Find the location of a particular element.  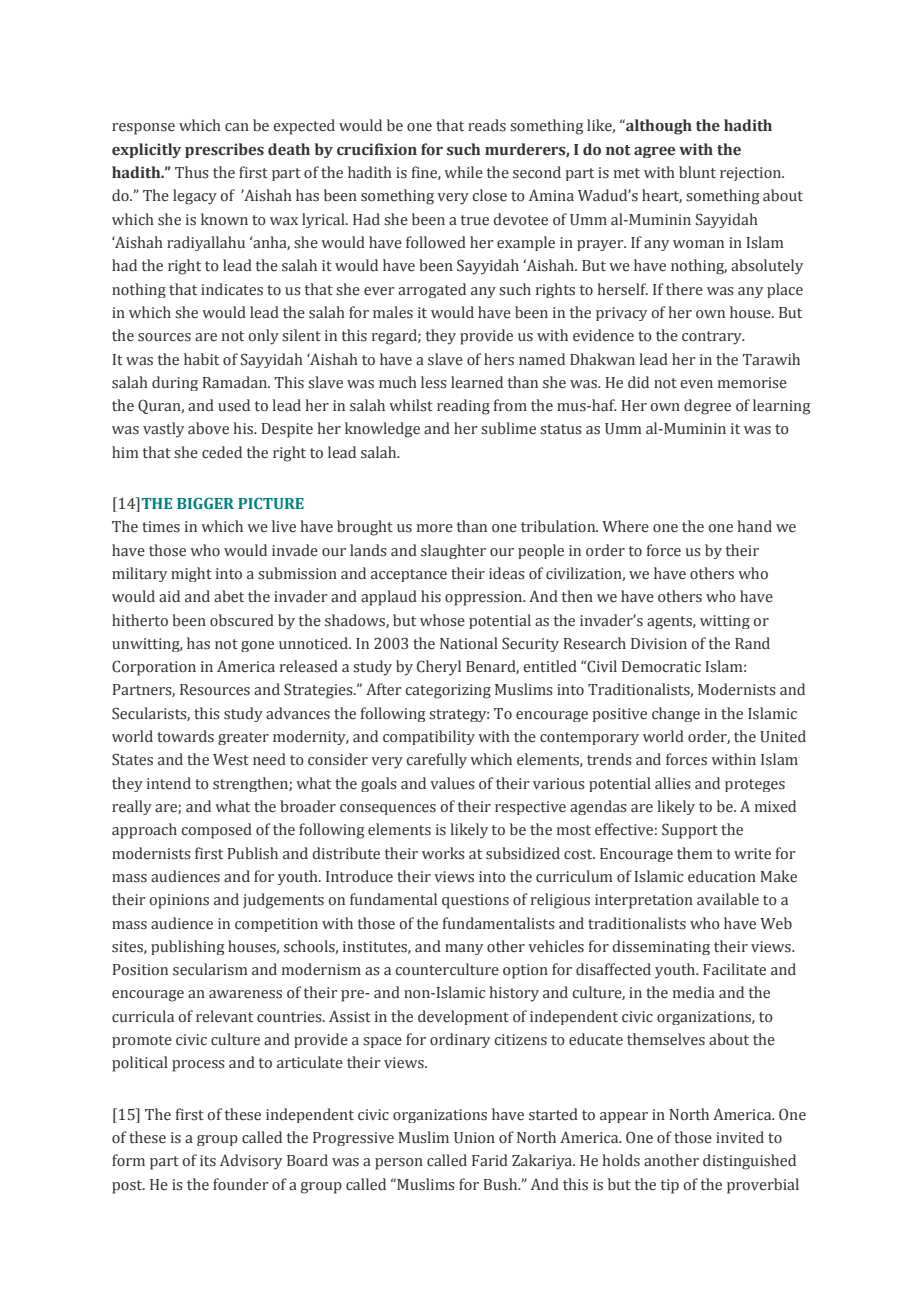

invited is located at coordinates (740, 1137).
